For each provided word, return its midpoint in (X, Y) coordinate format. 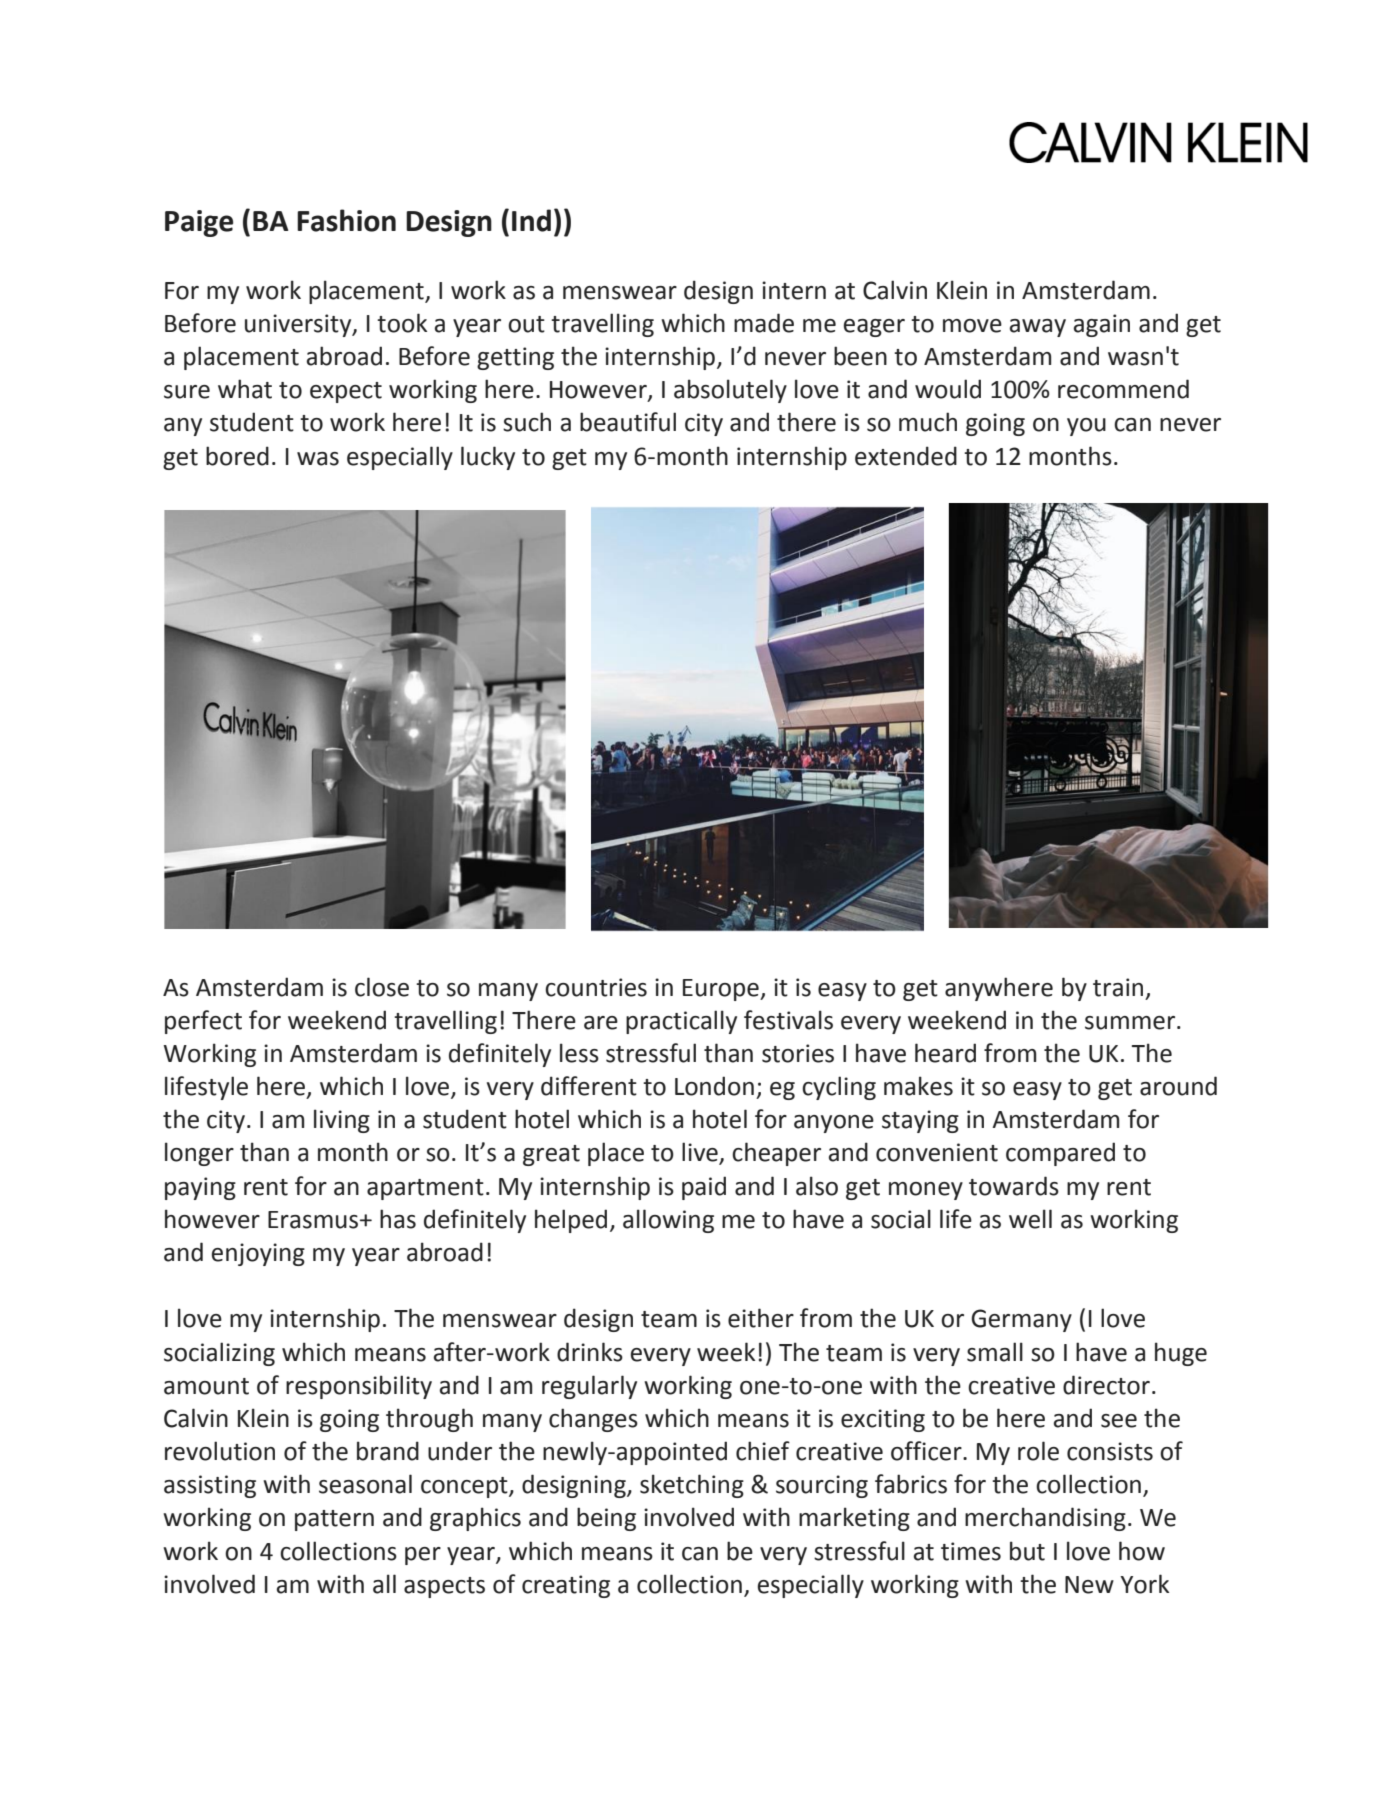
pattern (334, 1520)
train (1118, 987)
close (382, 987)
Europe (722, 990)
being (606, 1519)
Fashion (346, 220)
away (1038, 328)
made (764, 323)
